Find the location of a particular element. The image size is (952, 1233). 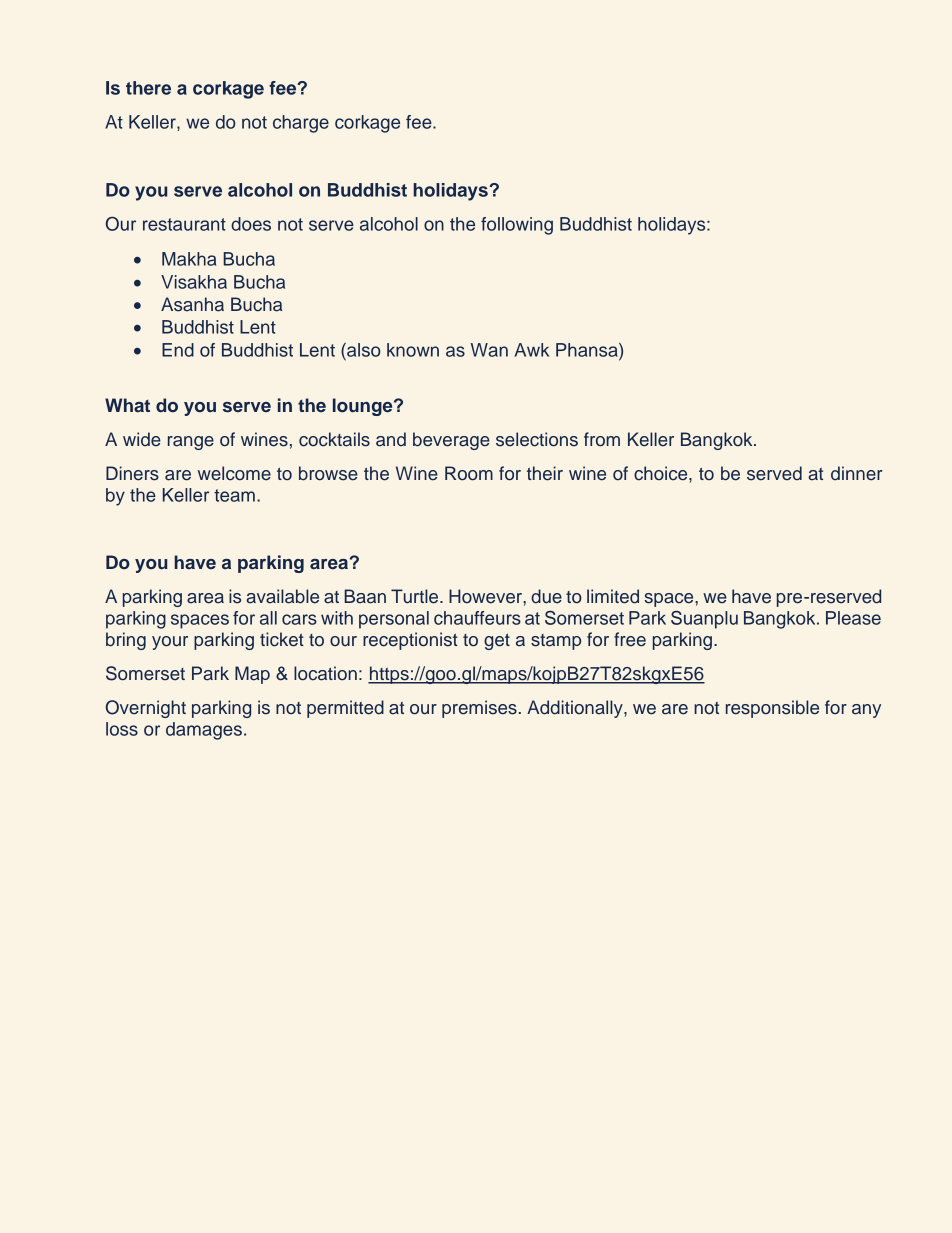

premises is located at coordinates (479, 709).
